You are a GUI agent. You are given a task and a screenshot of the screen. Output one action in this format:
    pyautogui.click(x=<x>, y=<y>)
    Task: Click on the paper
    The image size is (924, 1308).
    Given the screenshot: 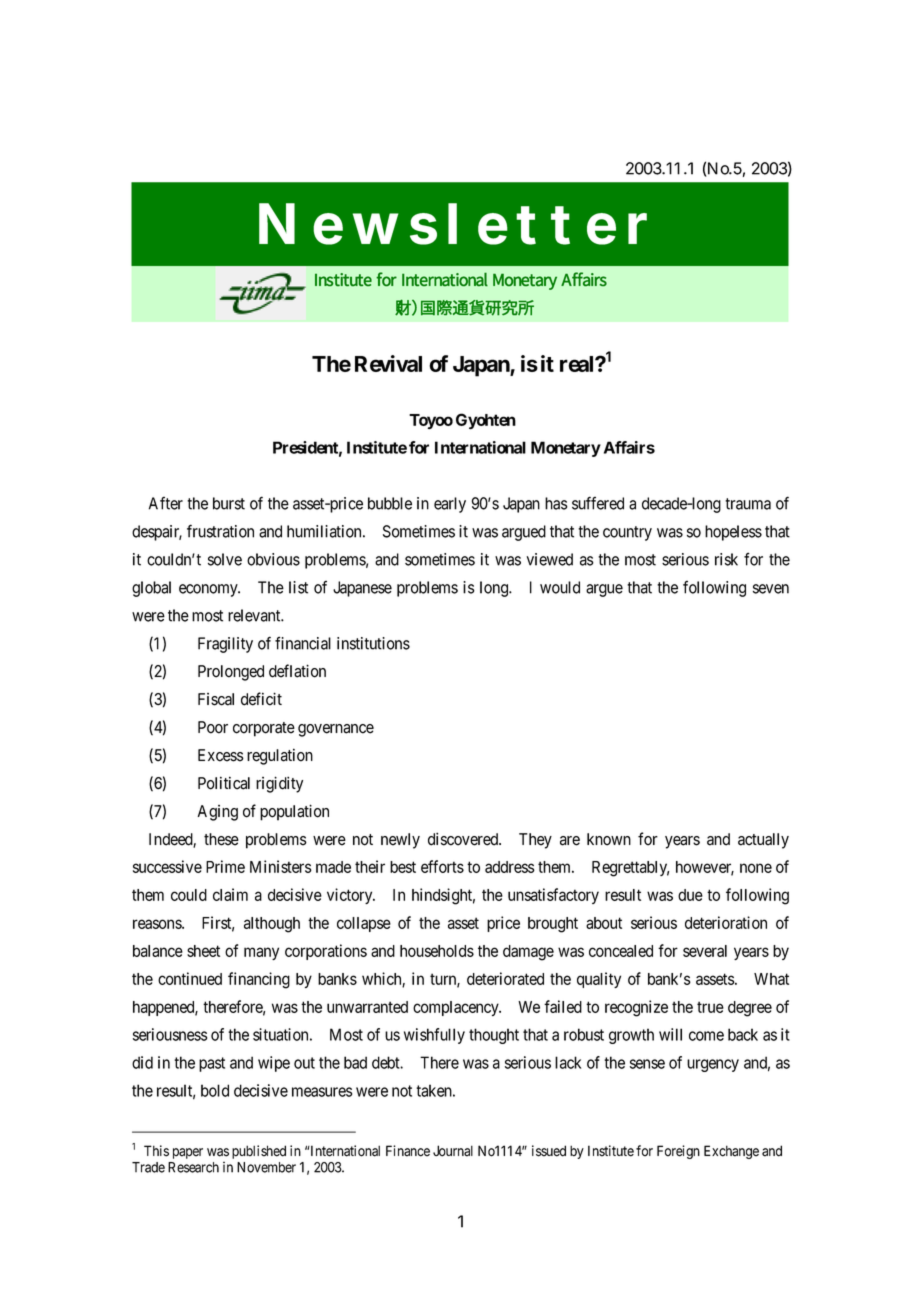 What is the action you would take?
    pyautogui.click(x=188, y=1153)
